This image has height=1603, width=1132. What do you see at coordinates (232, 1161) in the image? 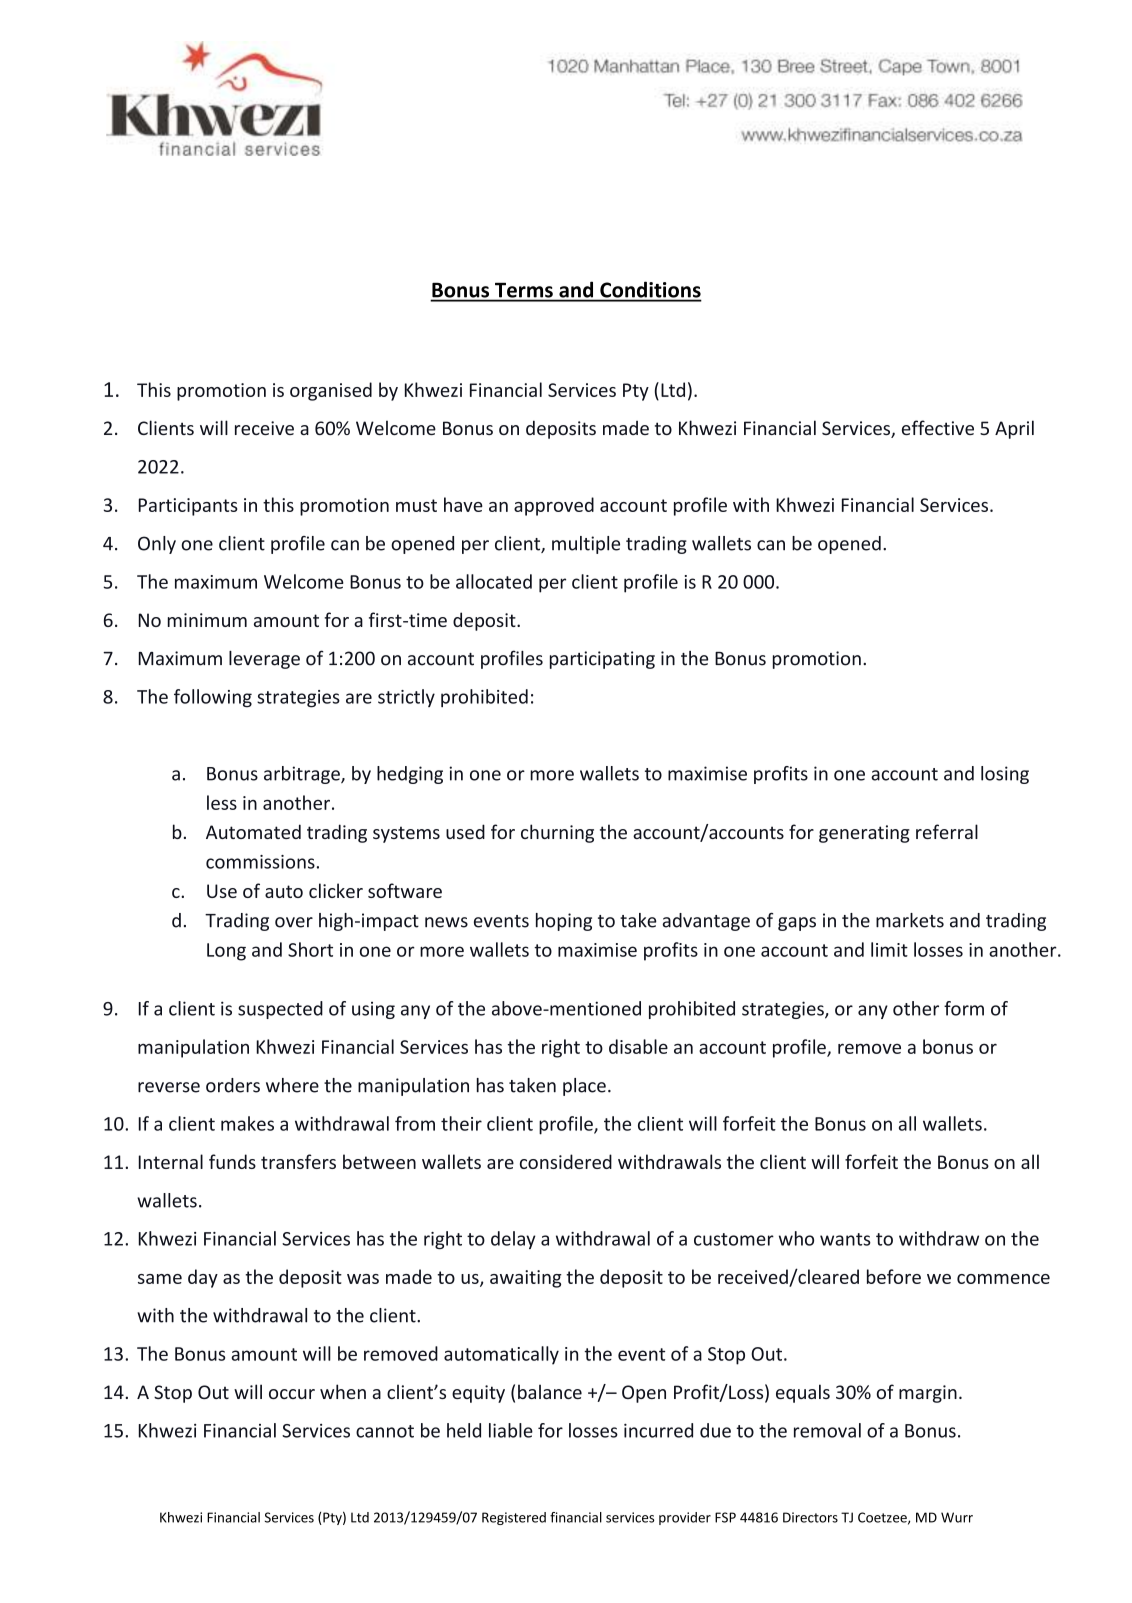
I see `funds` at bounding box center [232, 1161].
